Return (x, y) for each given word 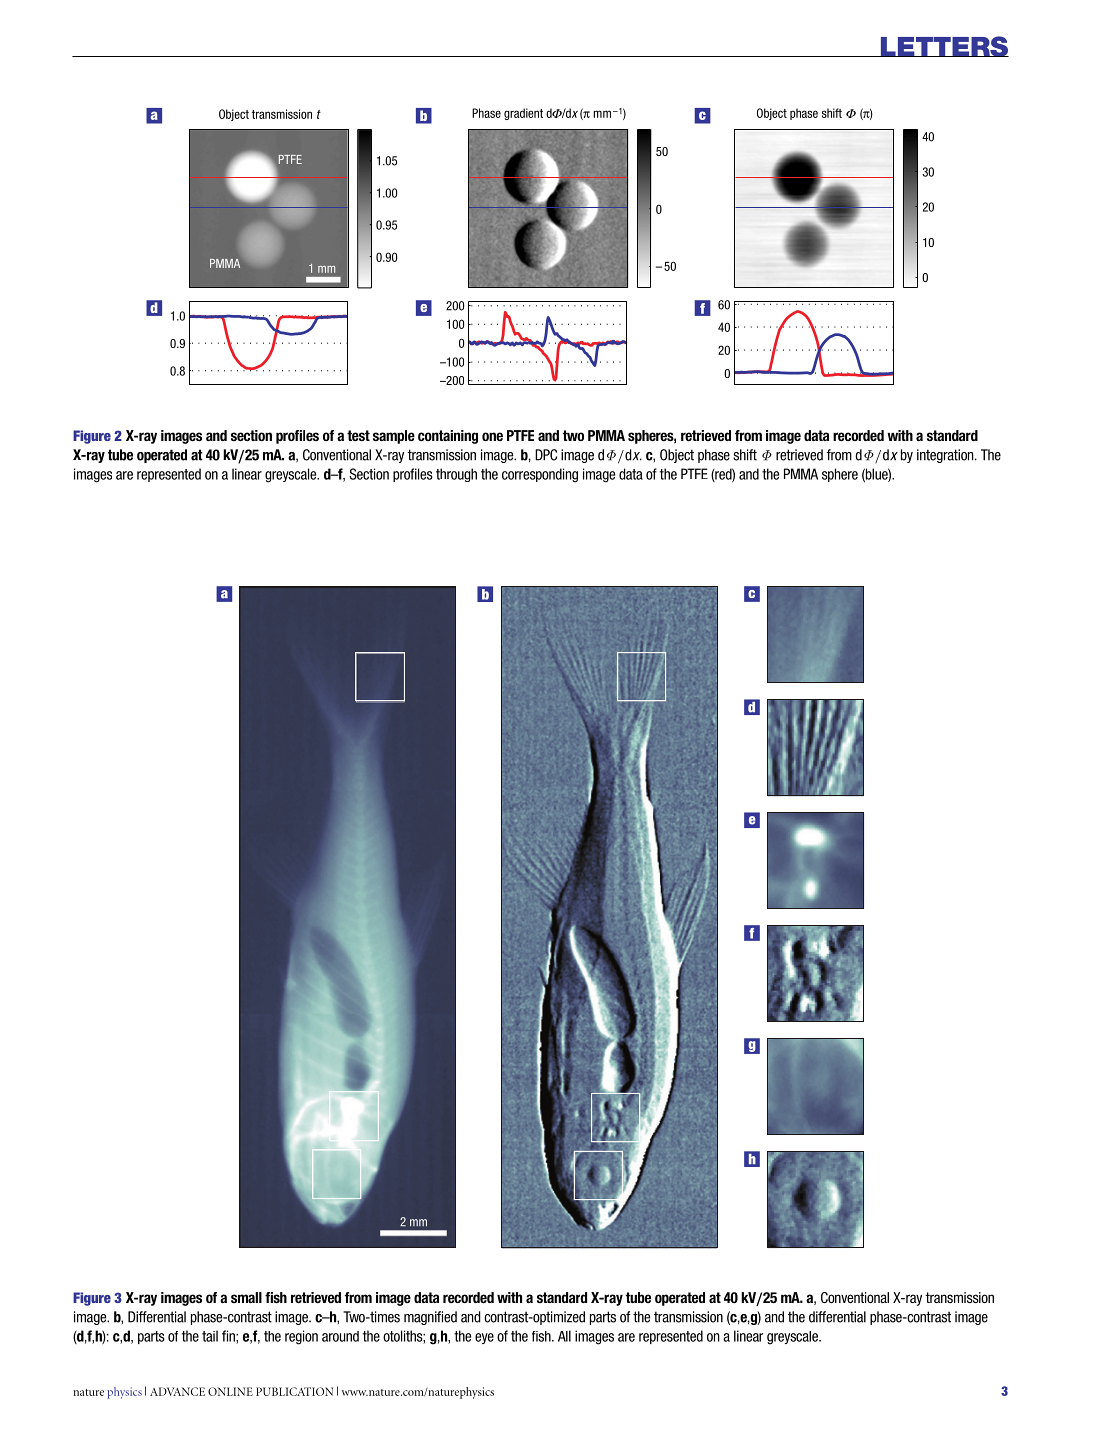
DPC (546, 455)
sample (394, 437)
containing (448, 437)
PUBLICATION (294, 1391)
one (492, 436)
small (246, 1297)
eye (484, 1338)
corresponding (540, 475)
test (358, 435)
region (301, 1337)
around (340, 1336)
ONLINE (230, 1391)
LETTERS (943, 46)
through (456, 475)
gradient (523, 114)
